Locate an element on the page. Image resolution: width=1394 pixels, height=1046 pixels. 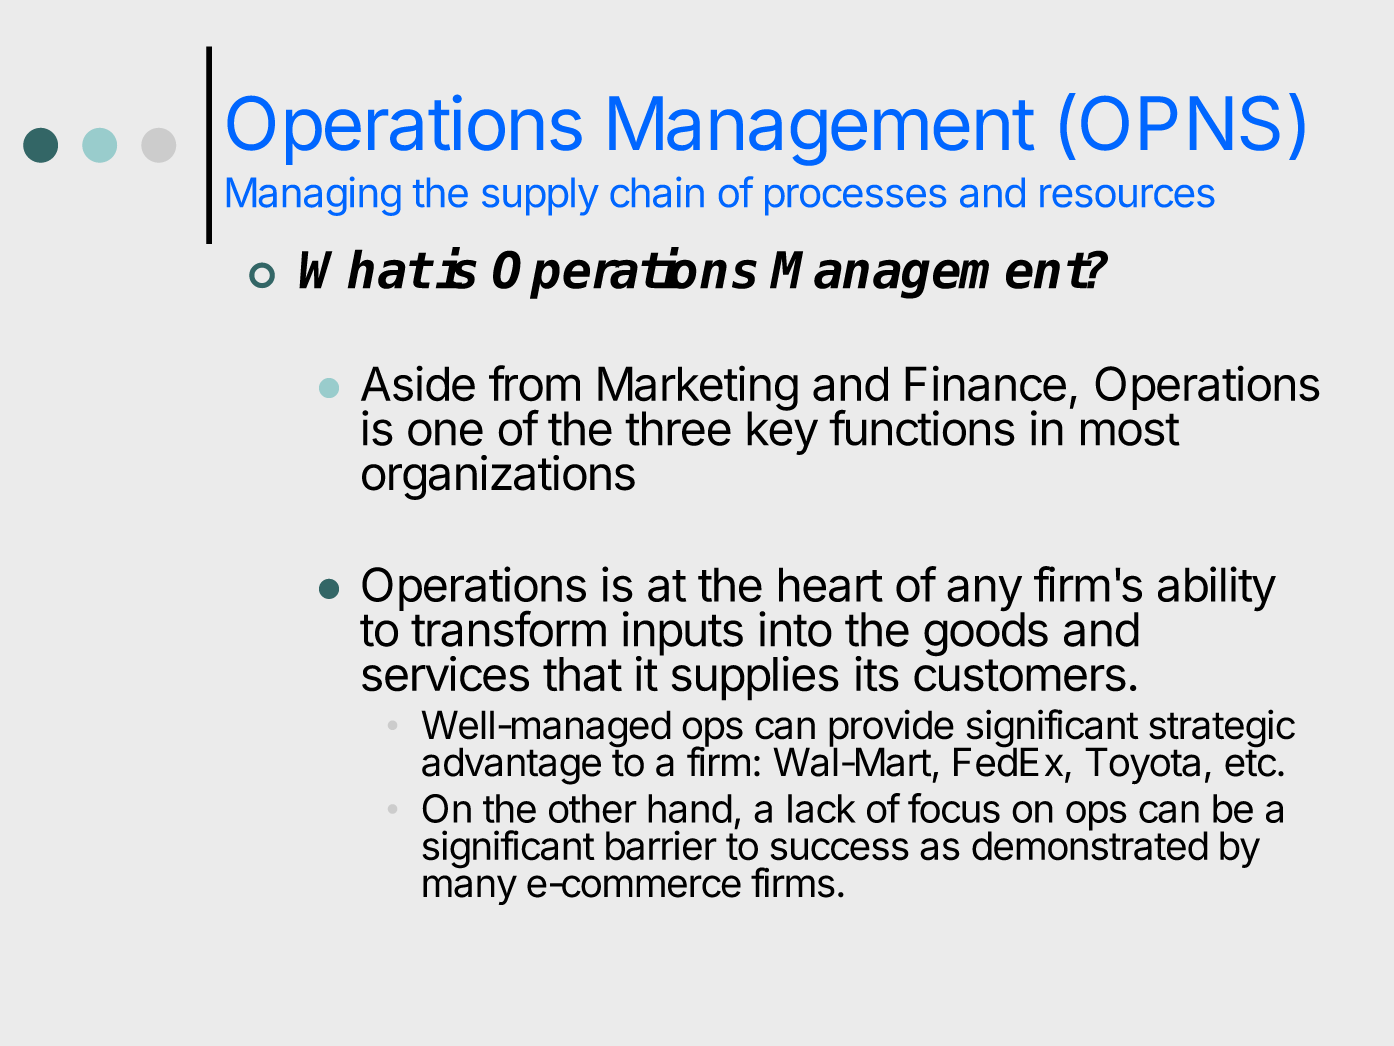
resources is located at coordinates (1127, 196).
